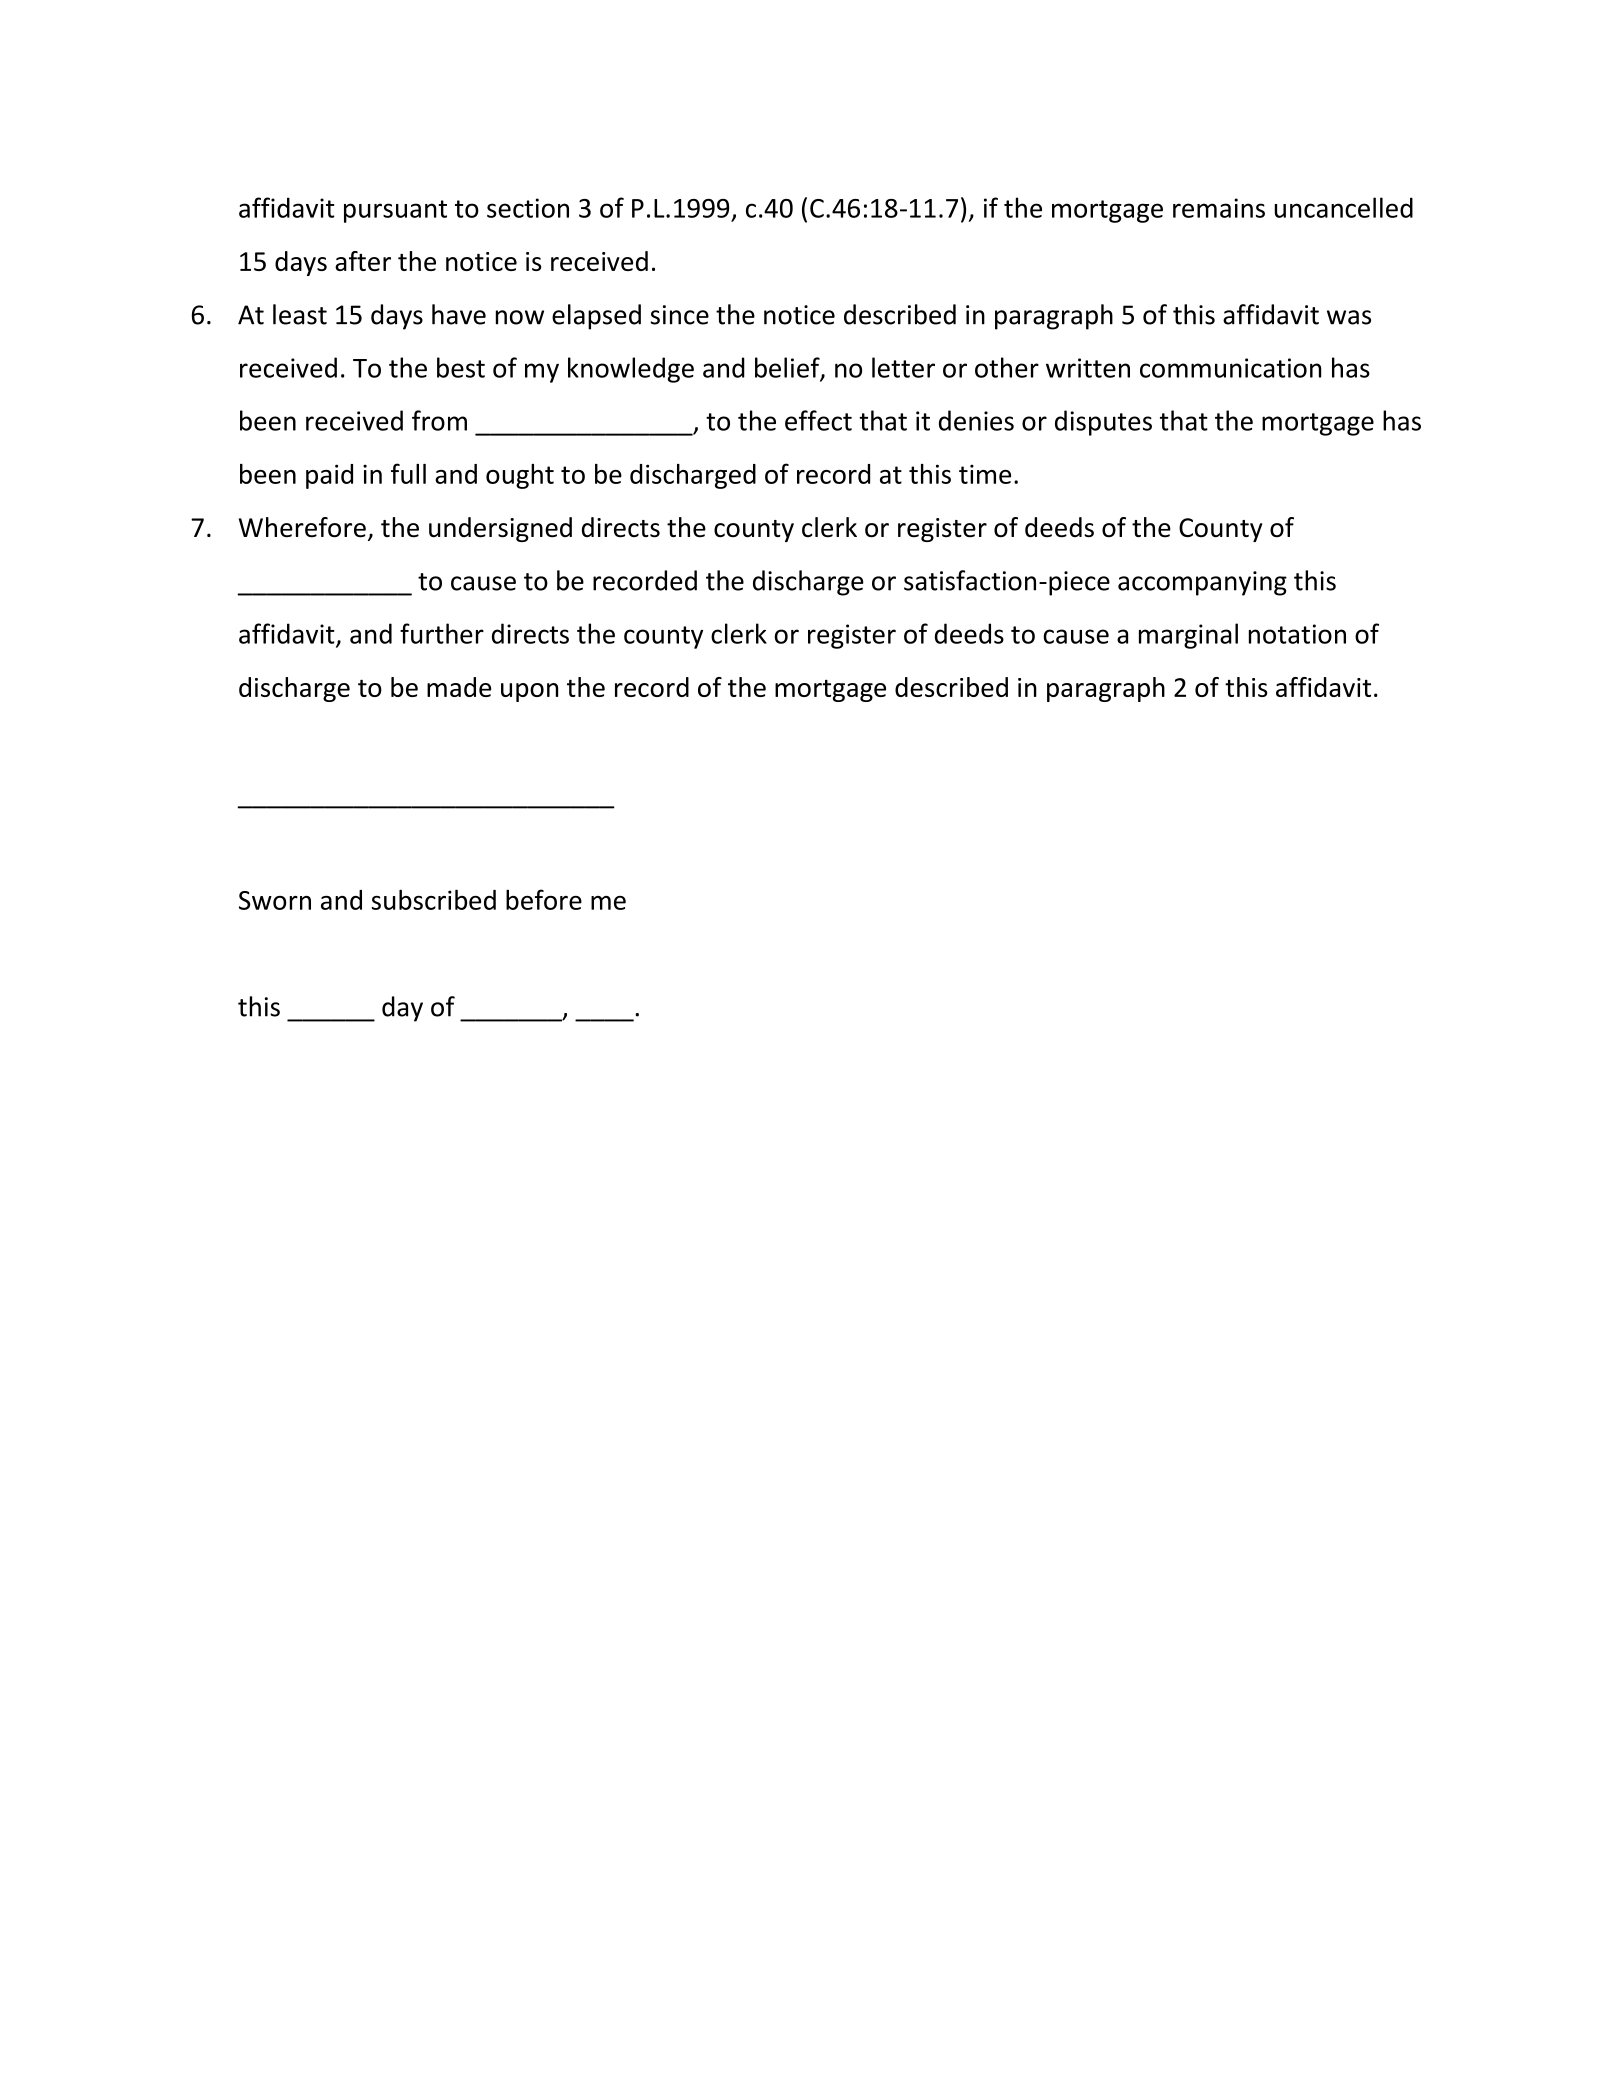  Describe the element at coordinates (544, 899) in the image. I see `before` at that location.
